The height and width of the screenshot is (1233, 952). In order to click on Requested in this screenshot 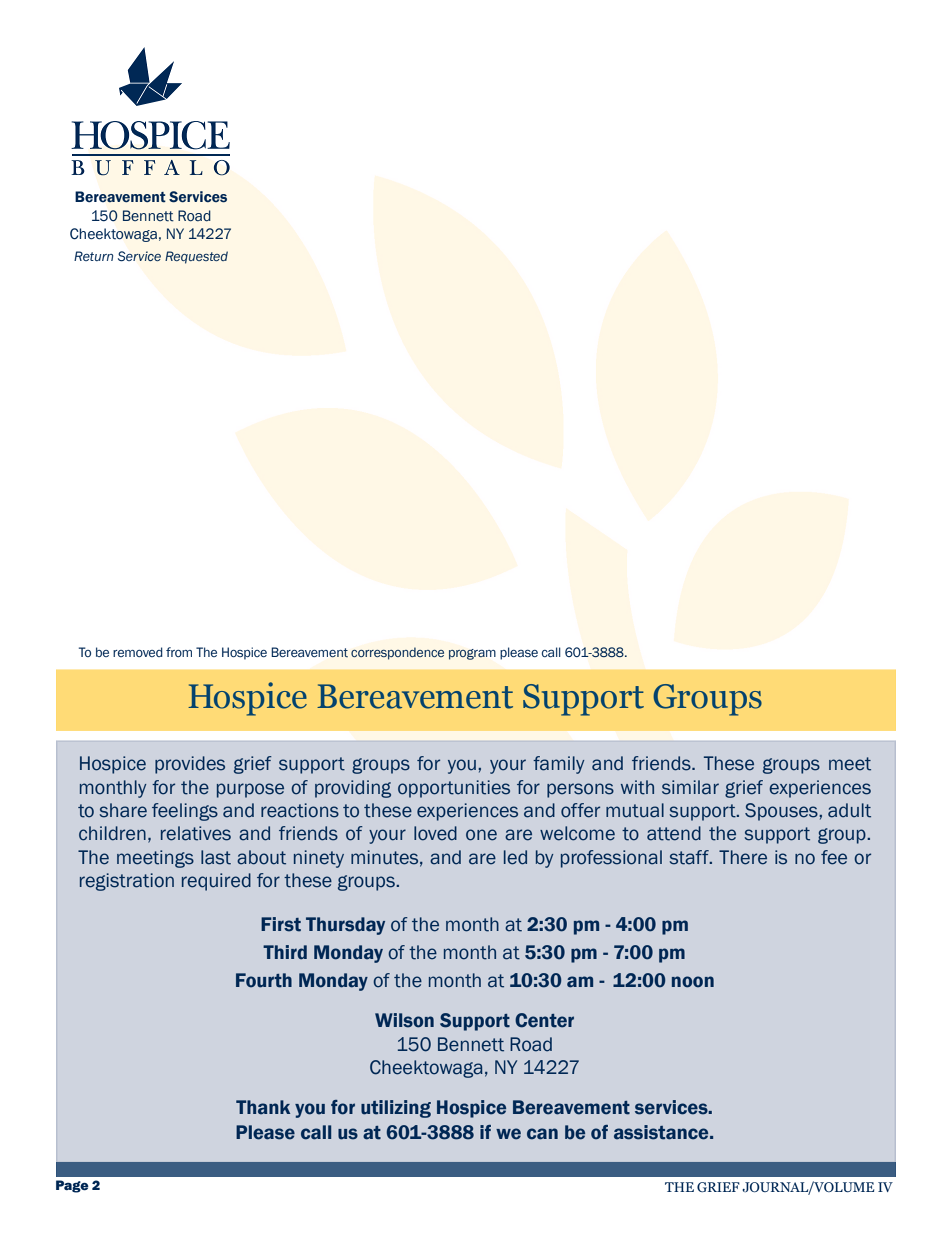, I will do `click(196, 257)`.
